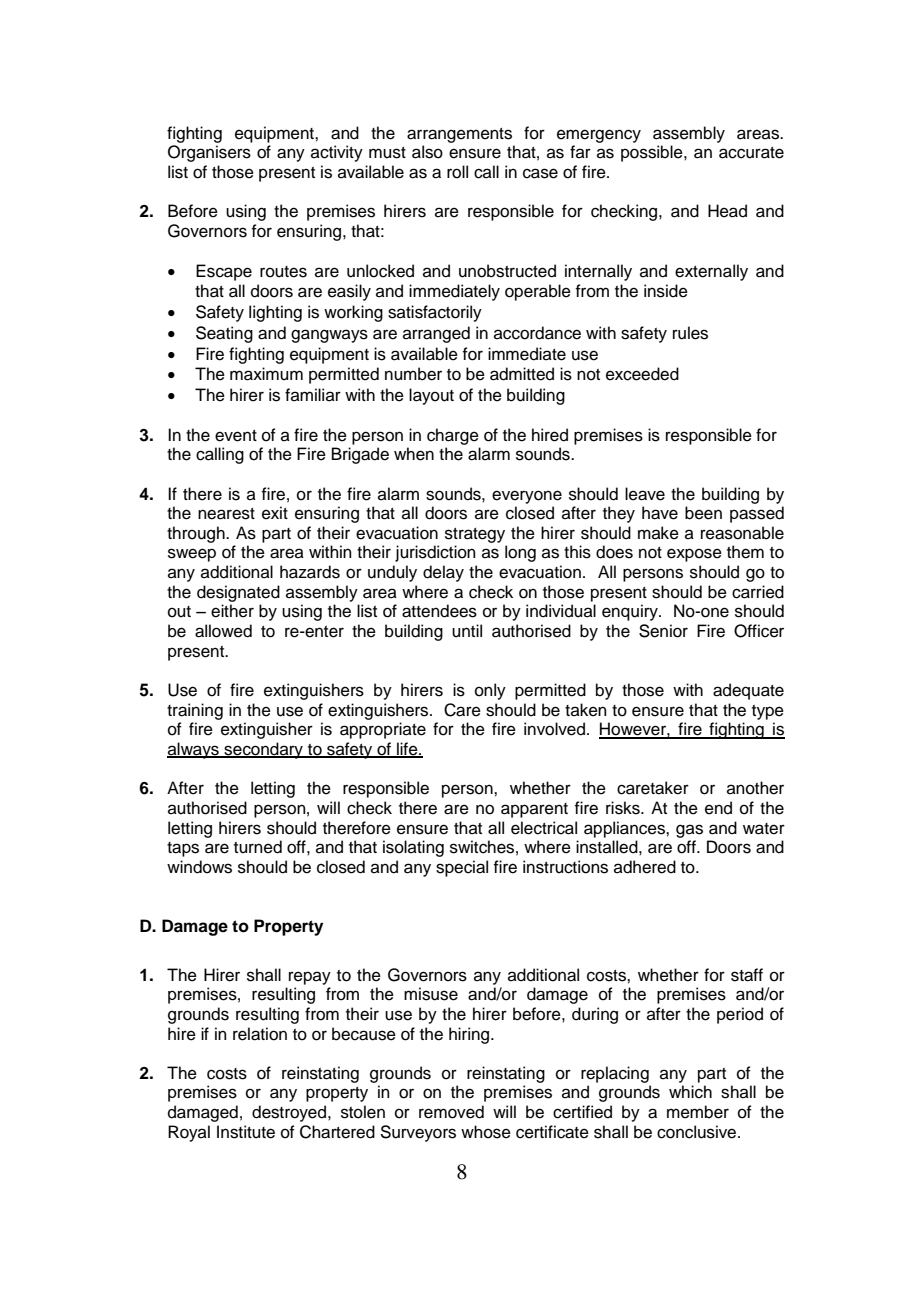  Describe the element at coordinates (653, 153) in the image. I see `possible` at that location.
